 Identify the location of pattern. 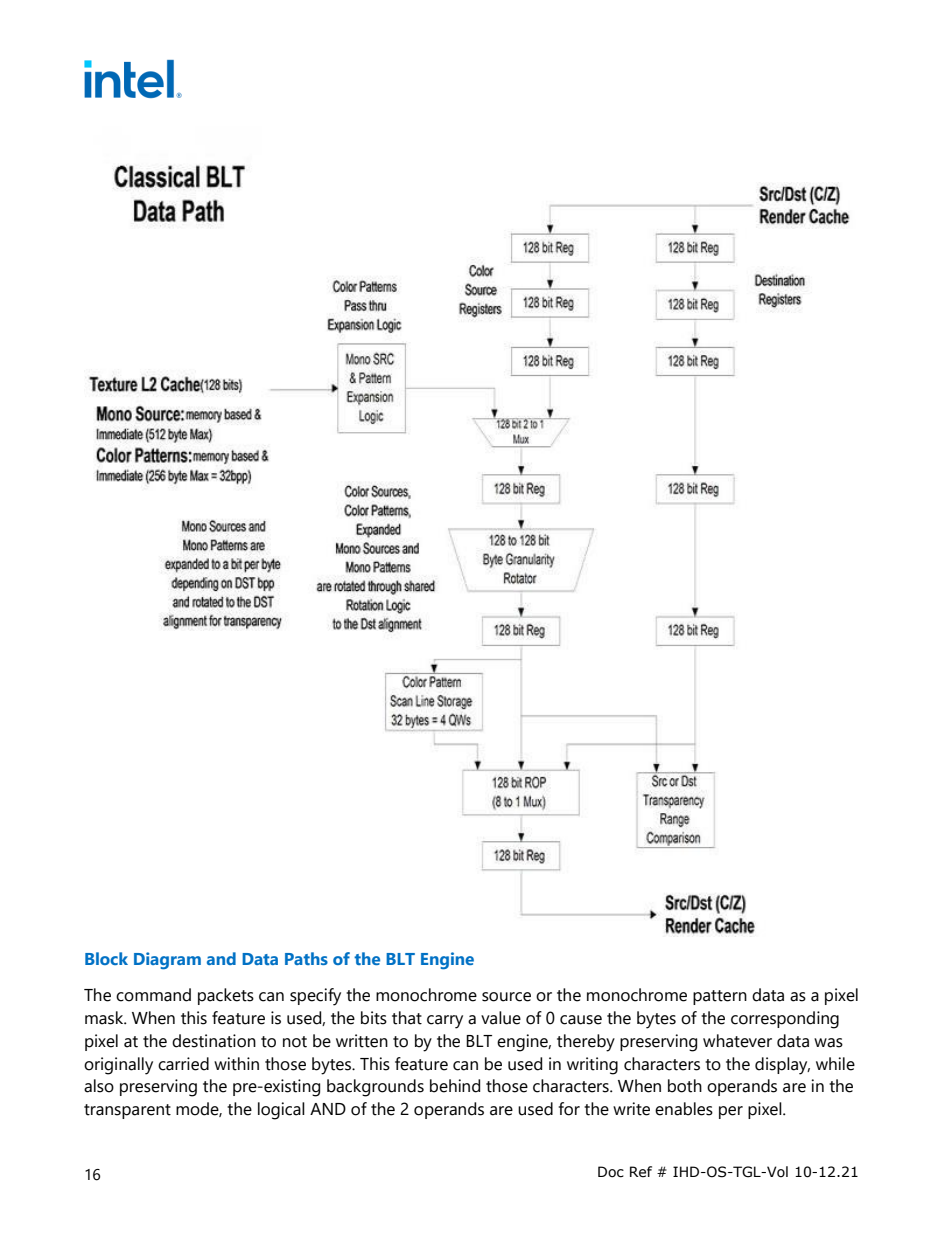
(720, 997).
